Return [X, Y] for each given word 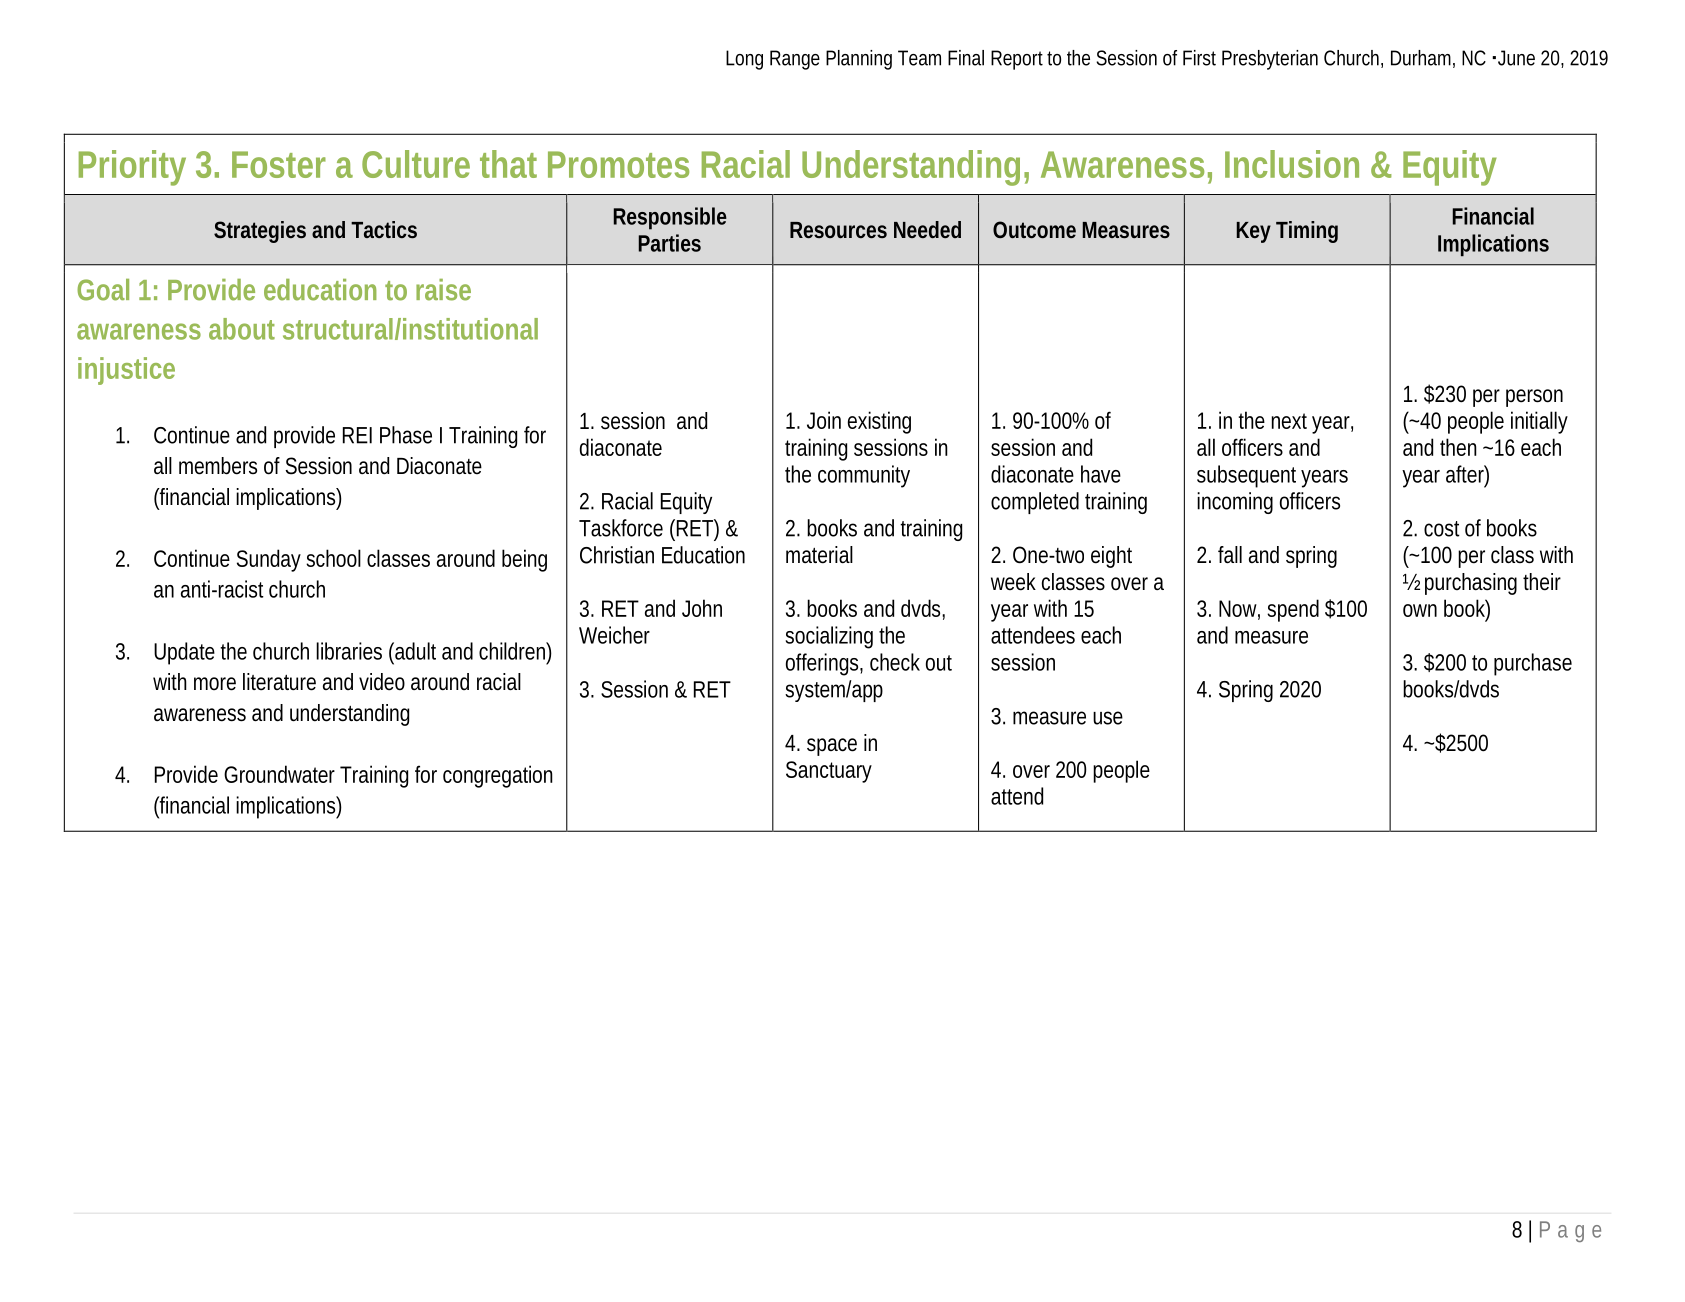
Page [1570, 1231]
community [864, 476]
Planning [859, 60]
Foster [279, 164]
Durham [1423, 59]
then [1458, 447]
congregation [498, 776]
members [218, 466]
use [1108, 718]
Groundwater [279, 774]
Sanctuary [829, 772]
